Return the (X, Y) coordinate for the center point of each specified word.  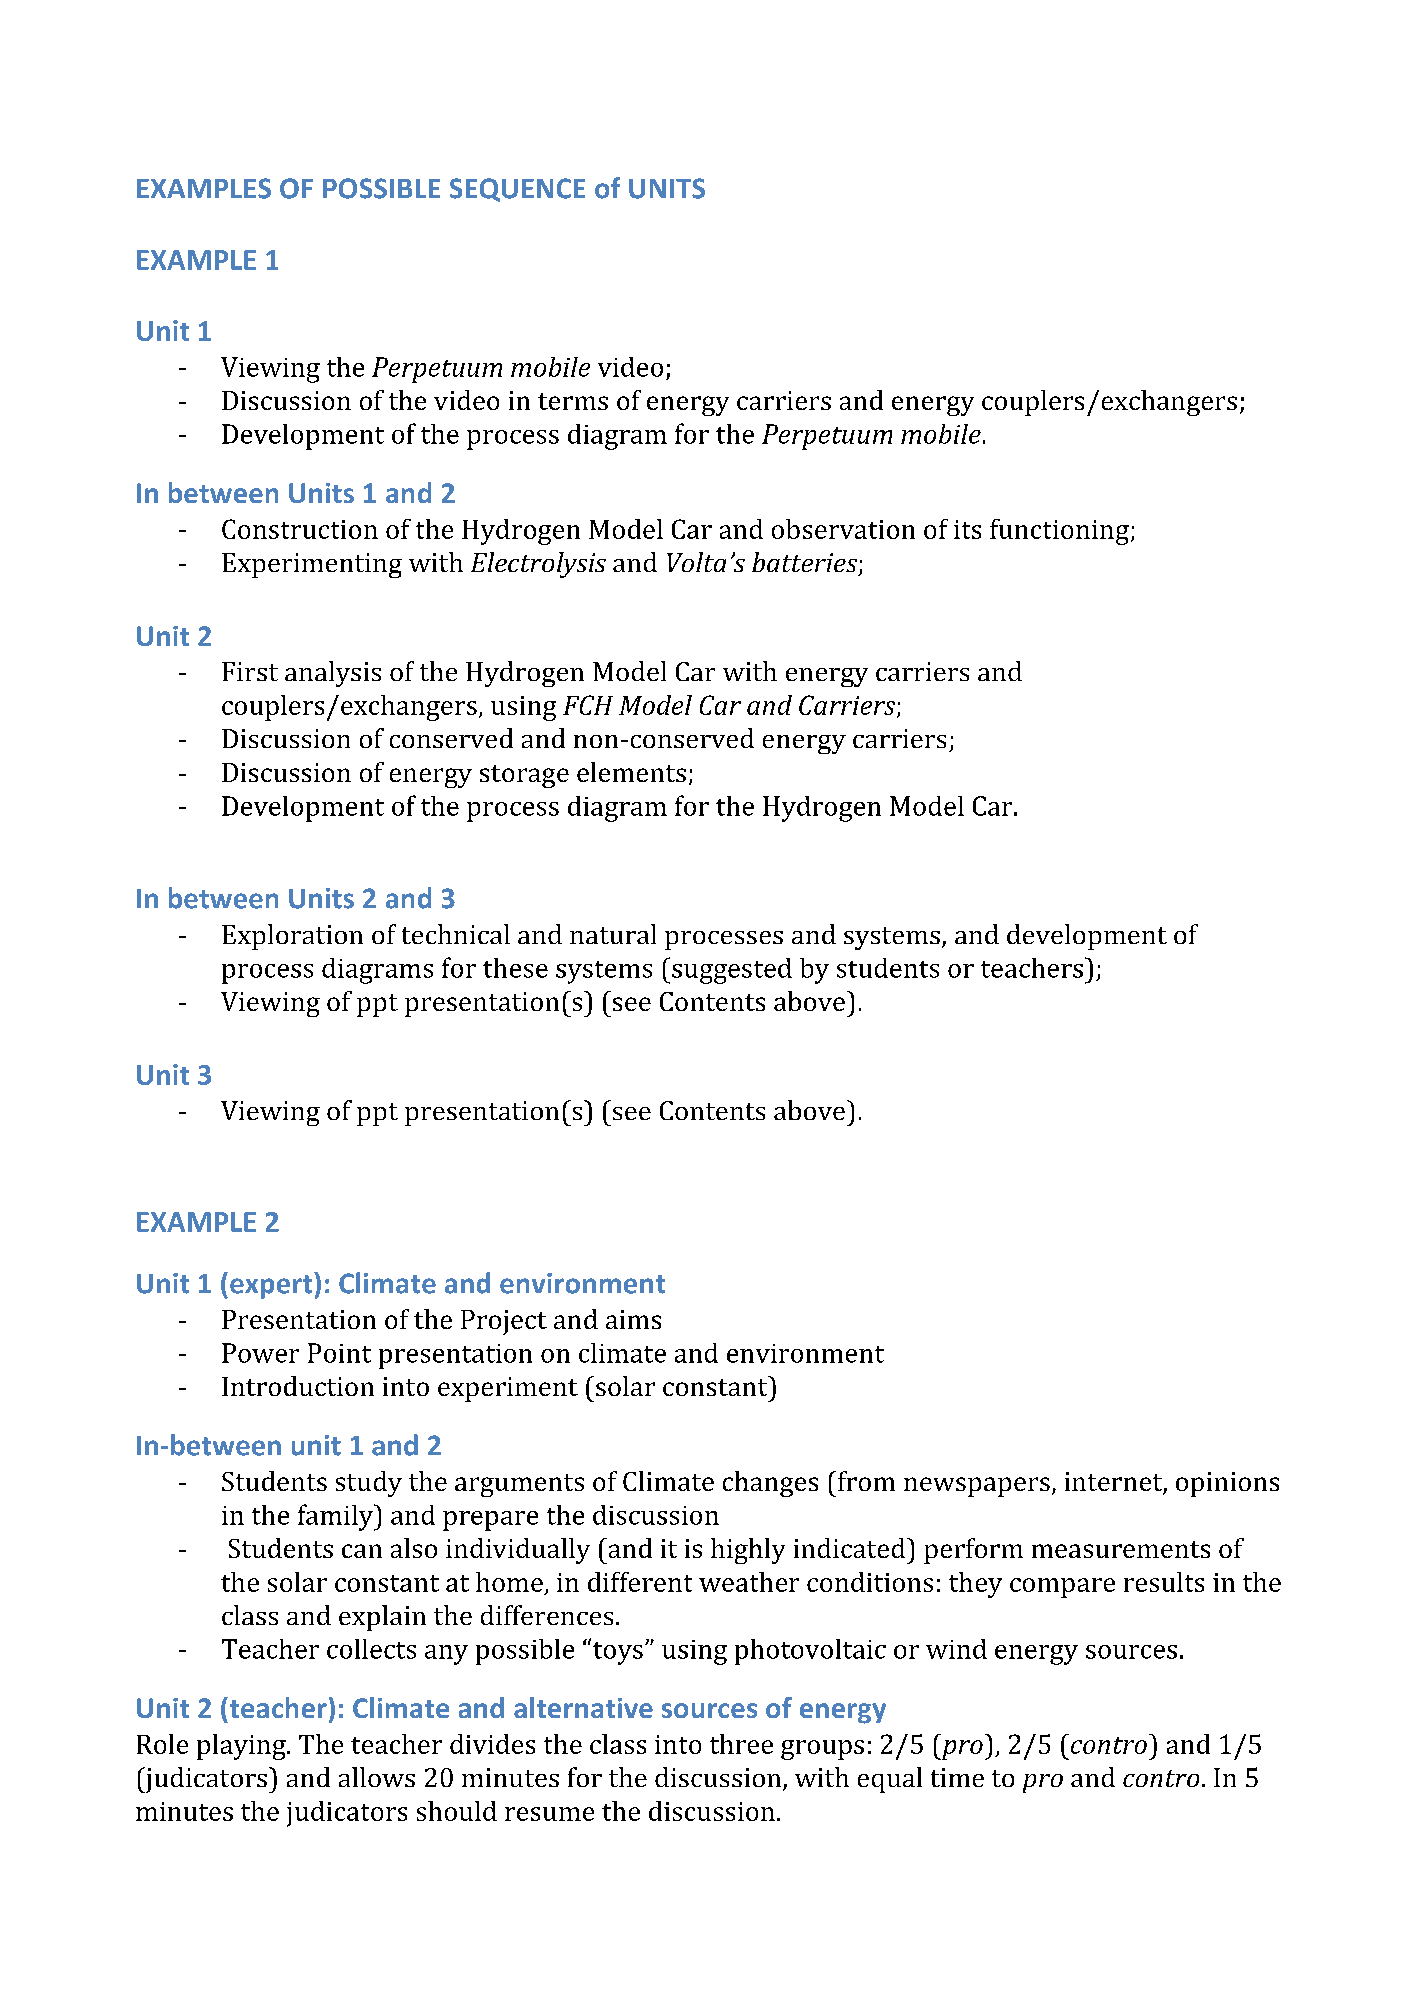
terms (573, 401)
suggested (732, 971)
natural (613, 934)
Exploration (292, 937)
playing (242, 1747)
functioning (1059, 532)
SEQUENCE (517, 190)
